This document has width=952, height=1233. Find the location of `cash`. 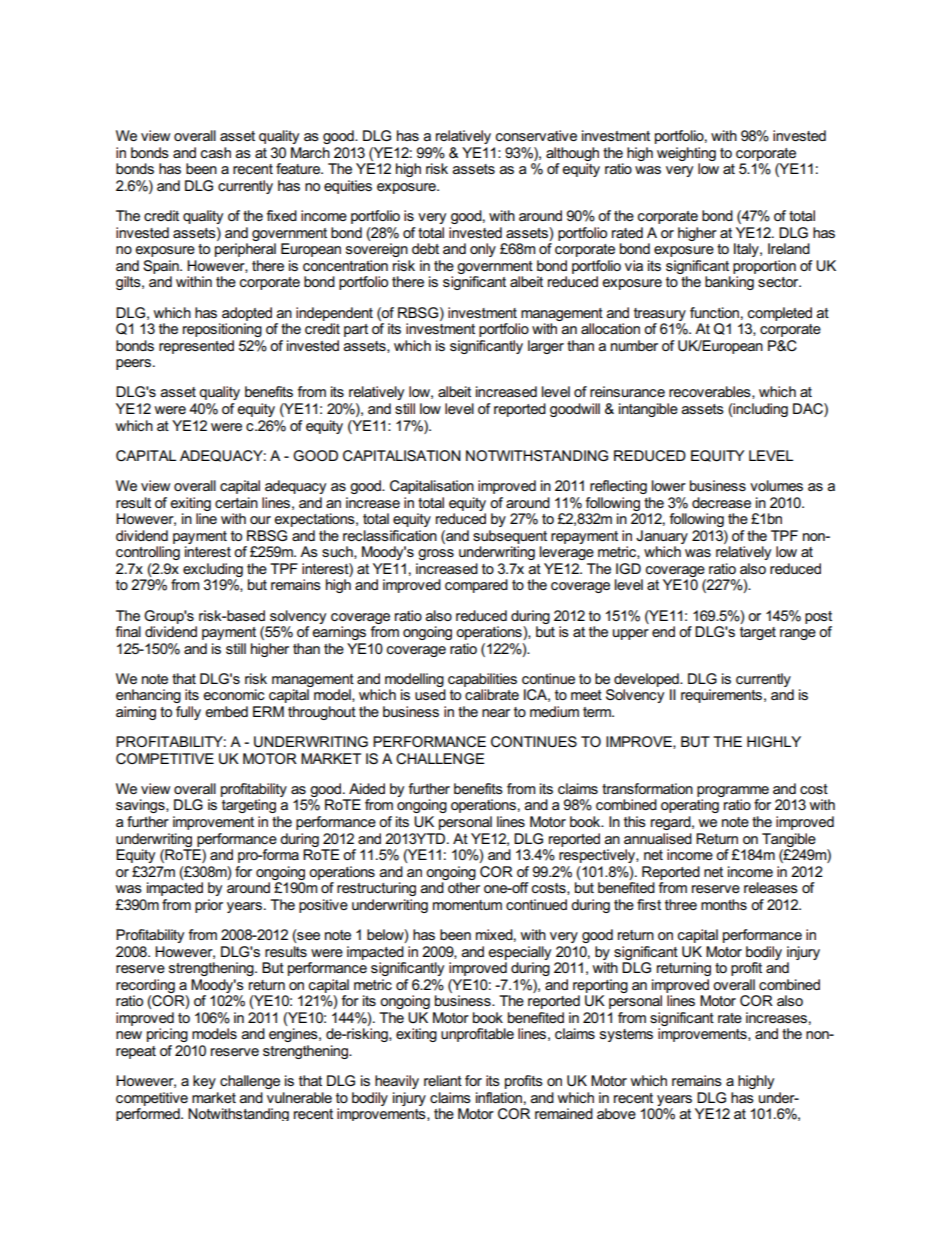

cash is located at coordinates (216, 152).
